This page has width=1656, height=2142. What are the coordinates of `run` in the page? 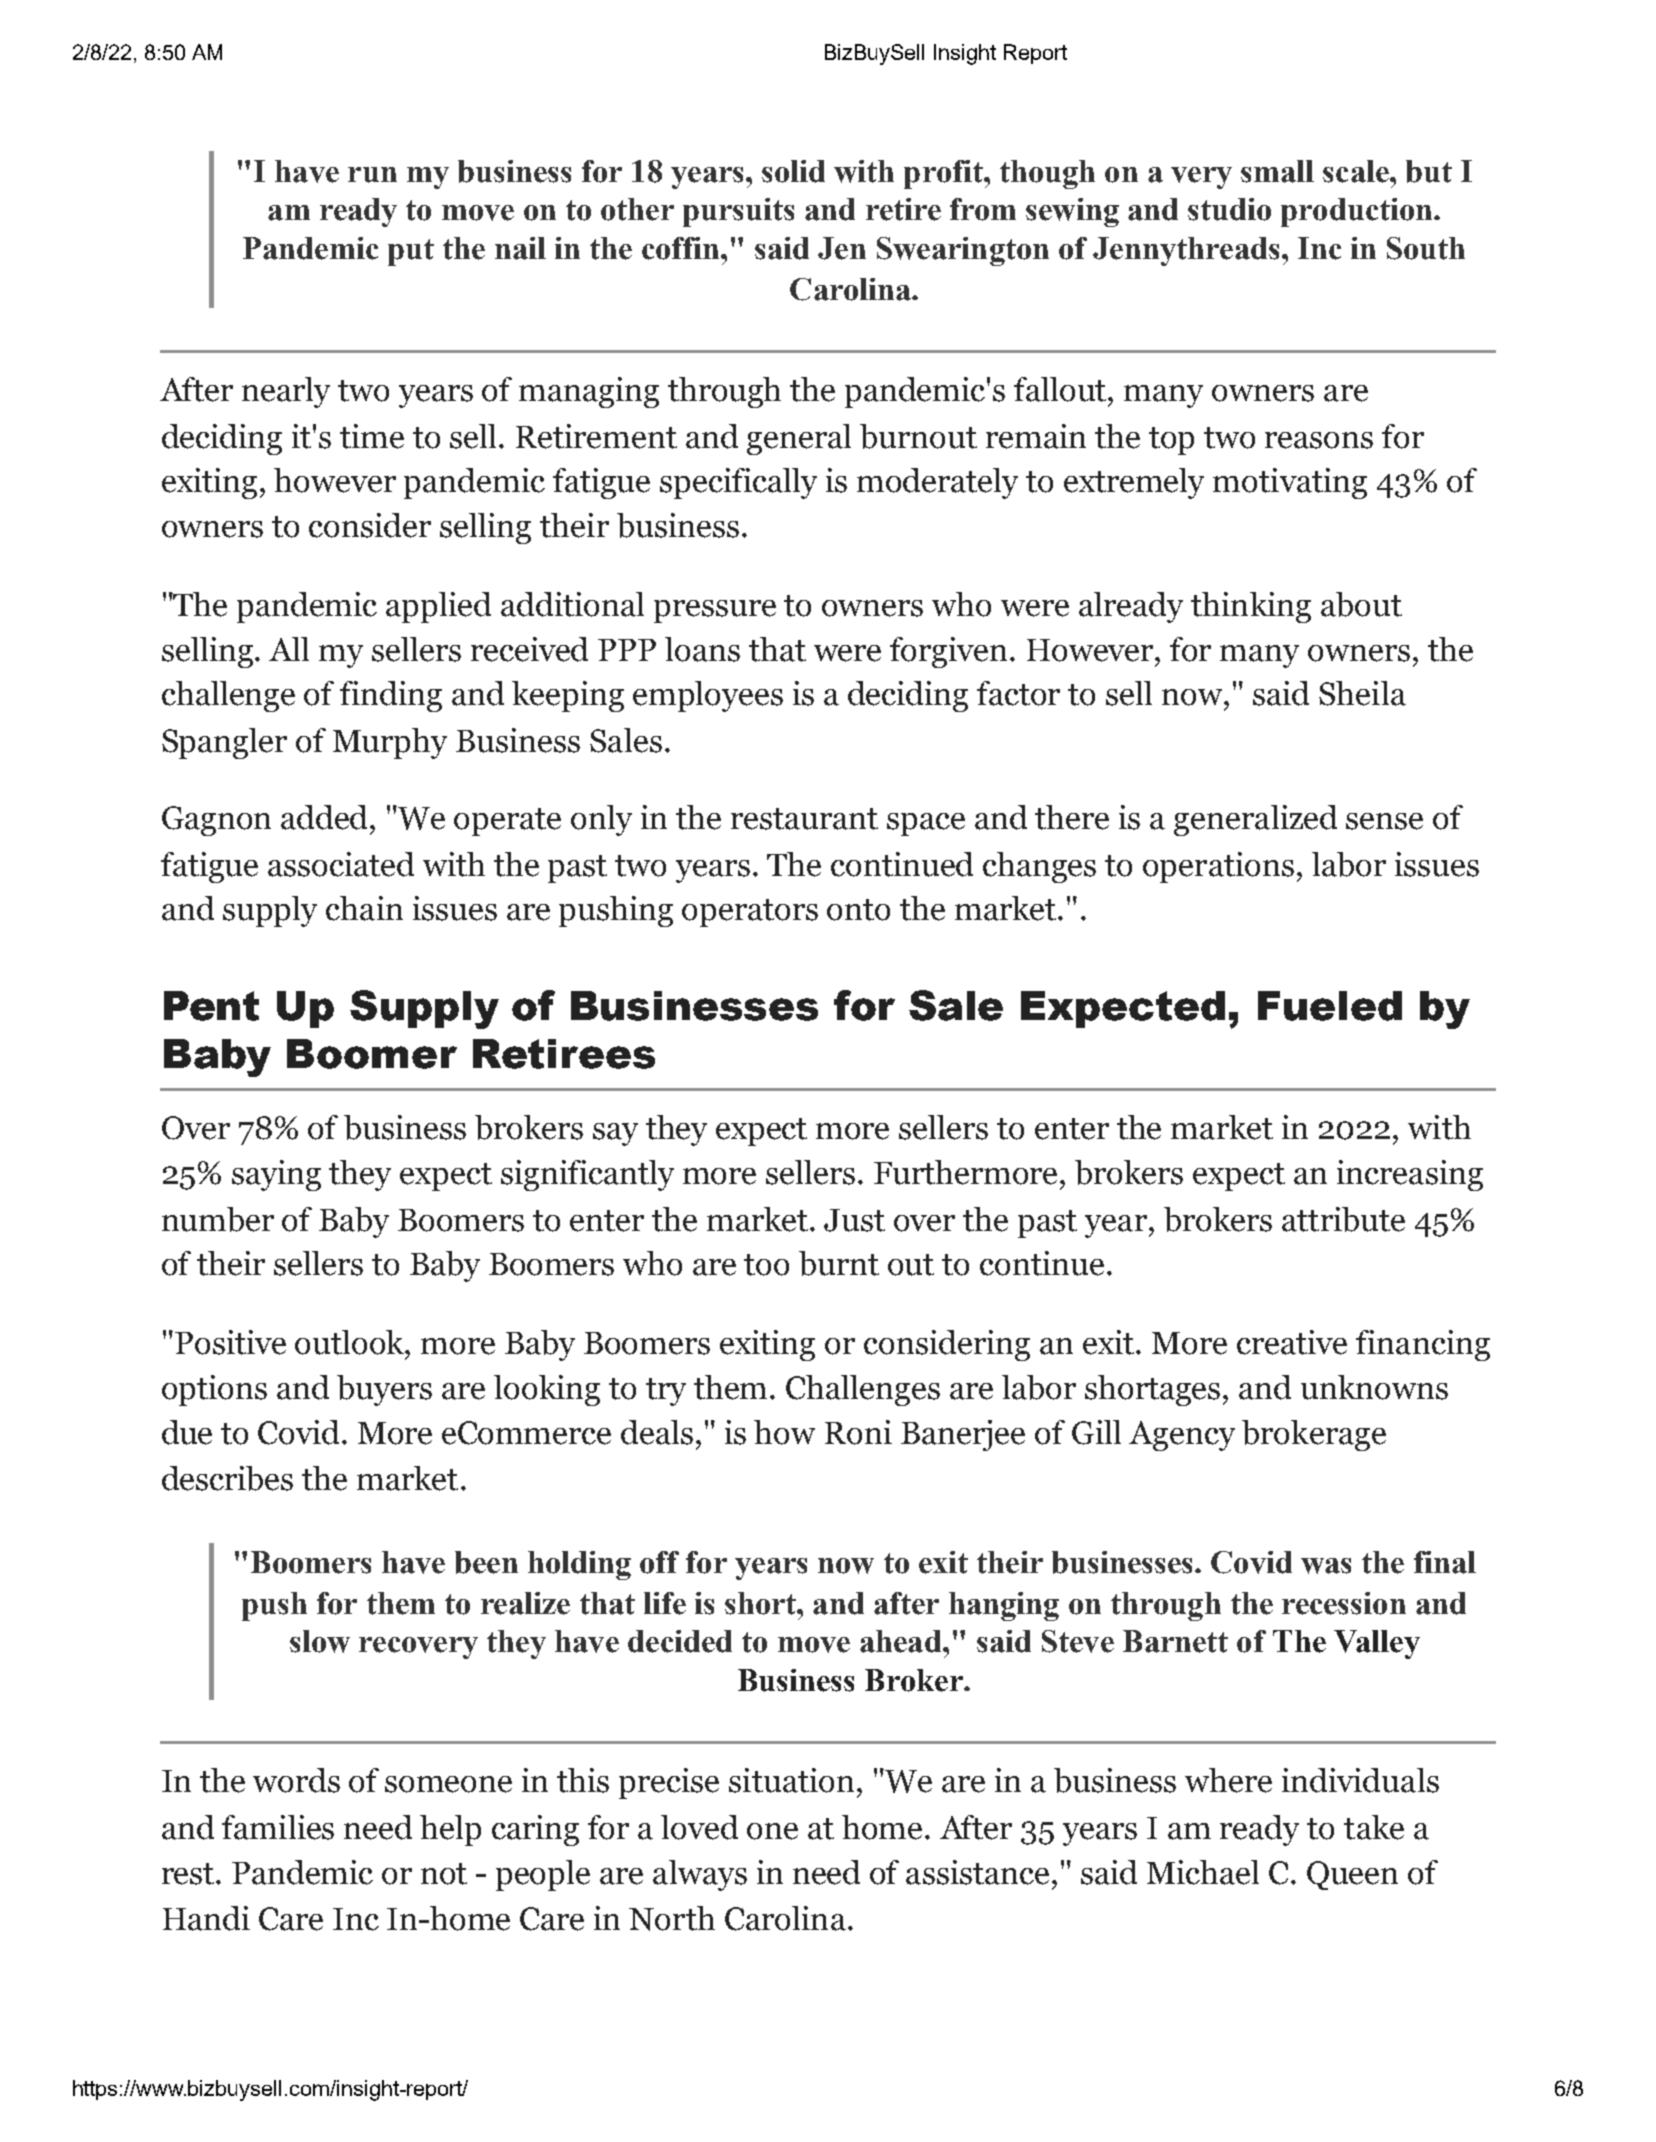 It's located at (372, 175).
